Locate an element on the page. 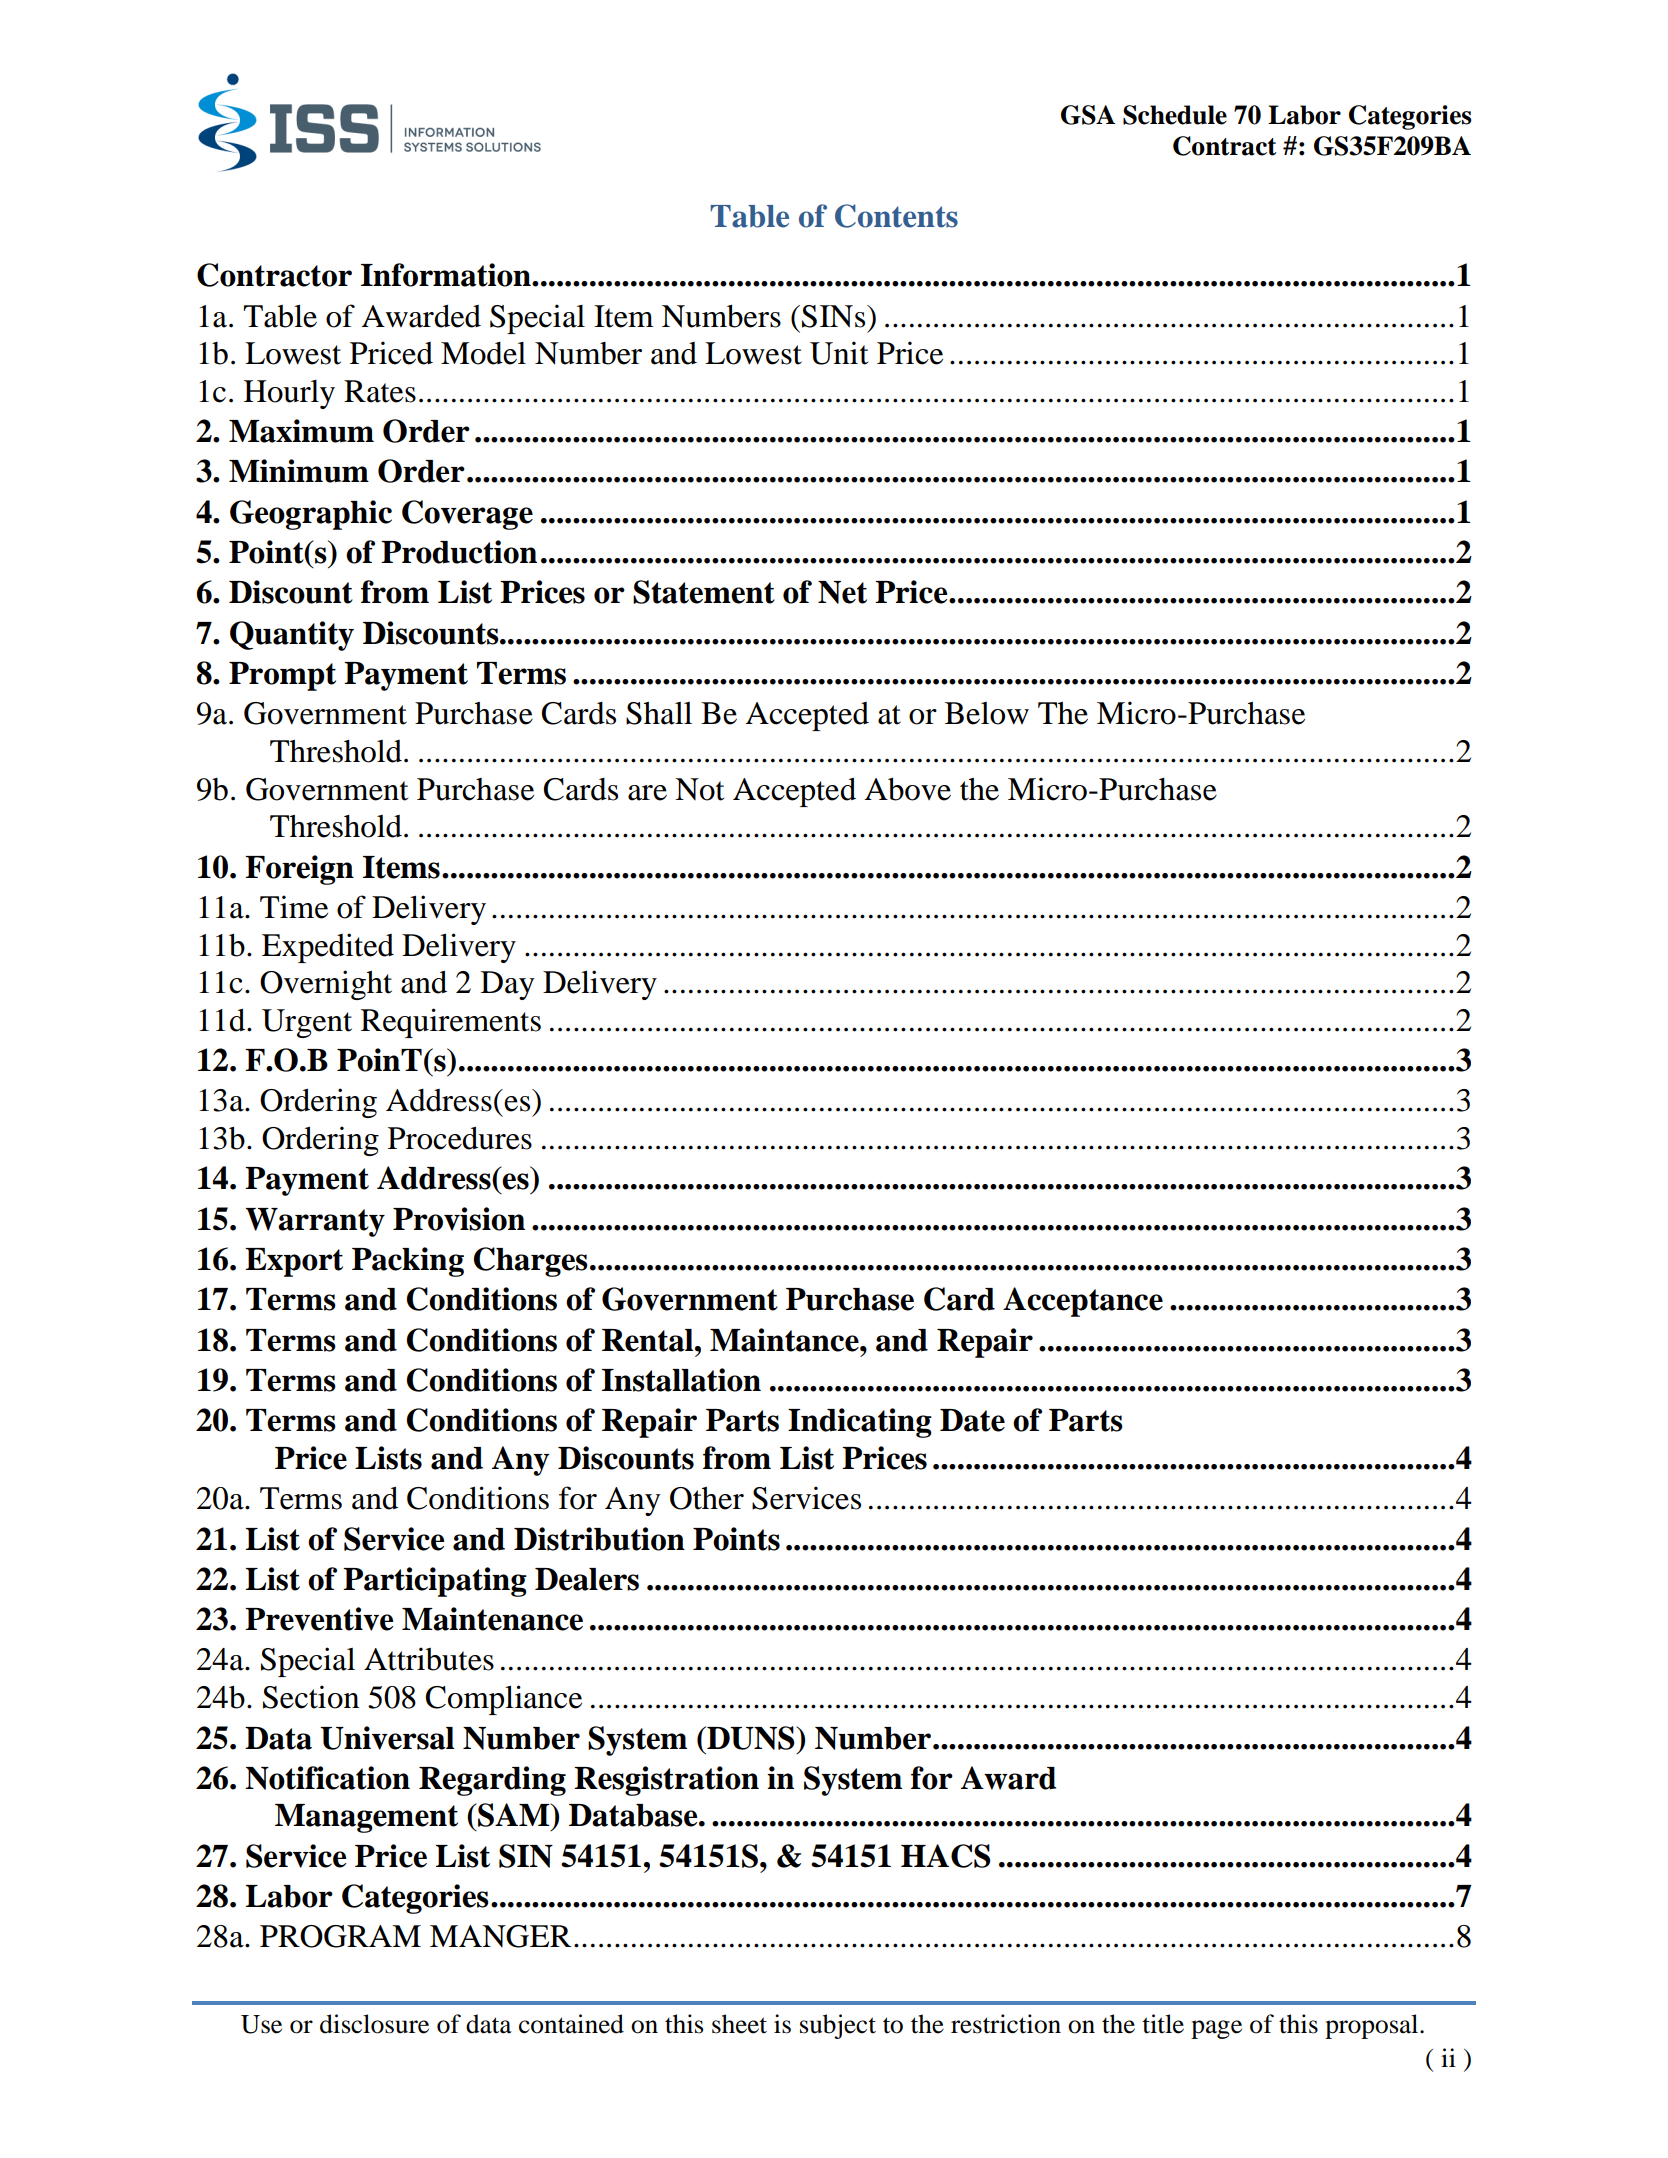 Image resolution: width=1668 pixels, height=2158 pixels. Date is located at coordinates (972, 1420).
